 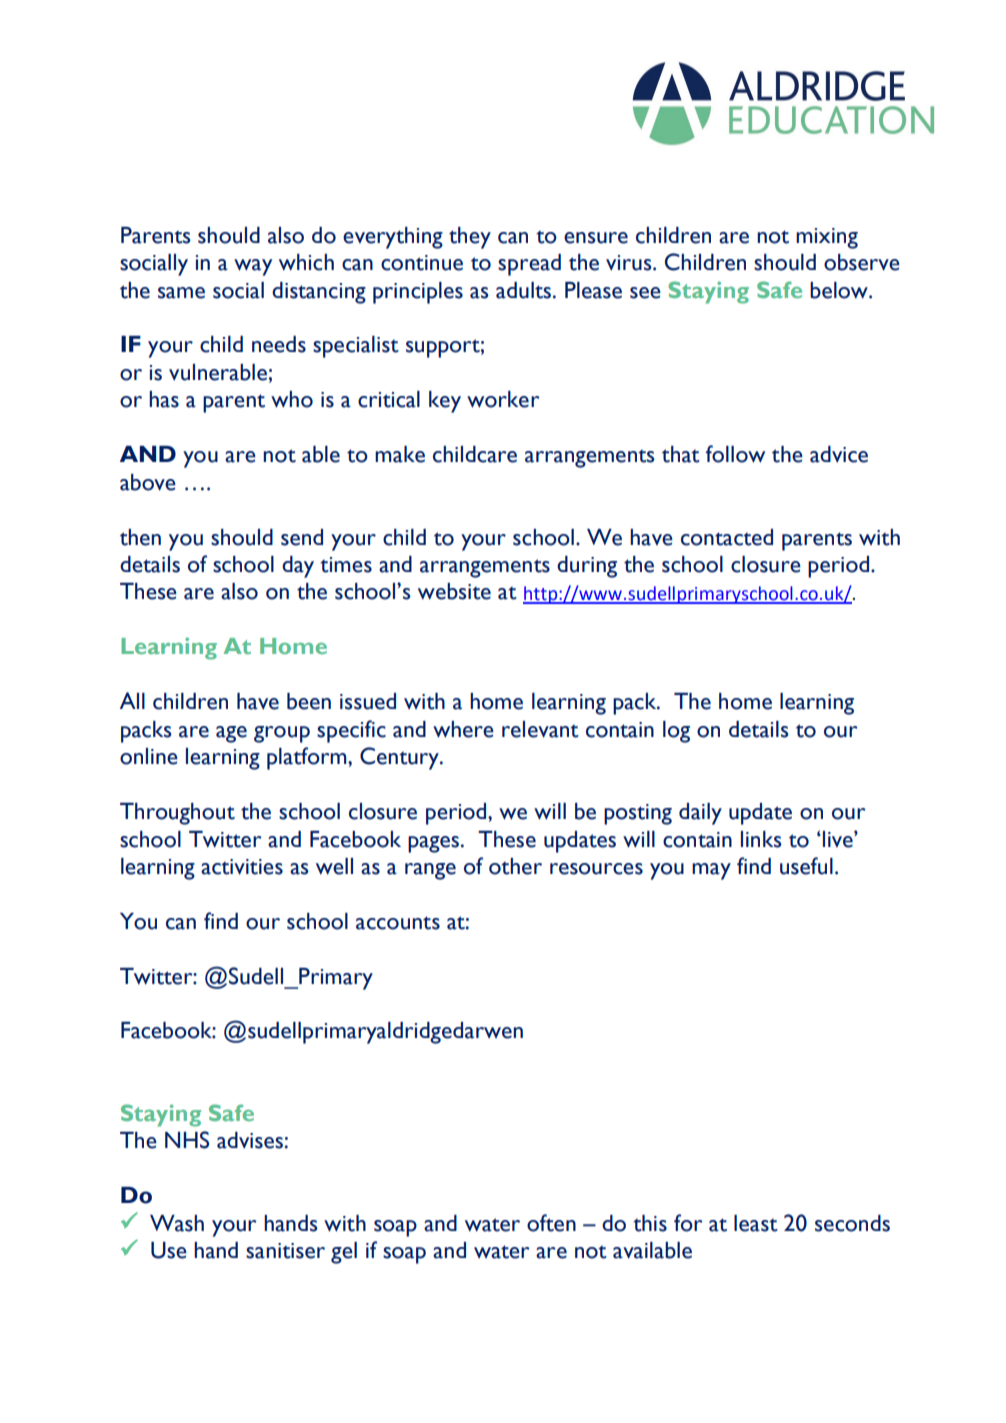 I want to click on spread, so click(x=529, y=265).
